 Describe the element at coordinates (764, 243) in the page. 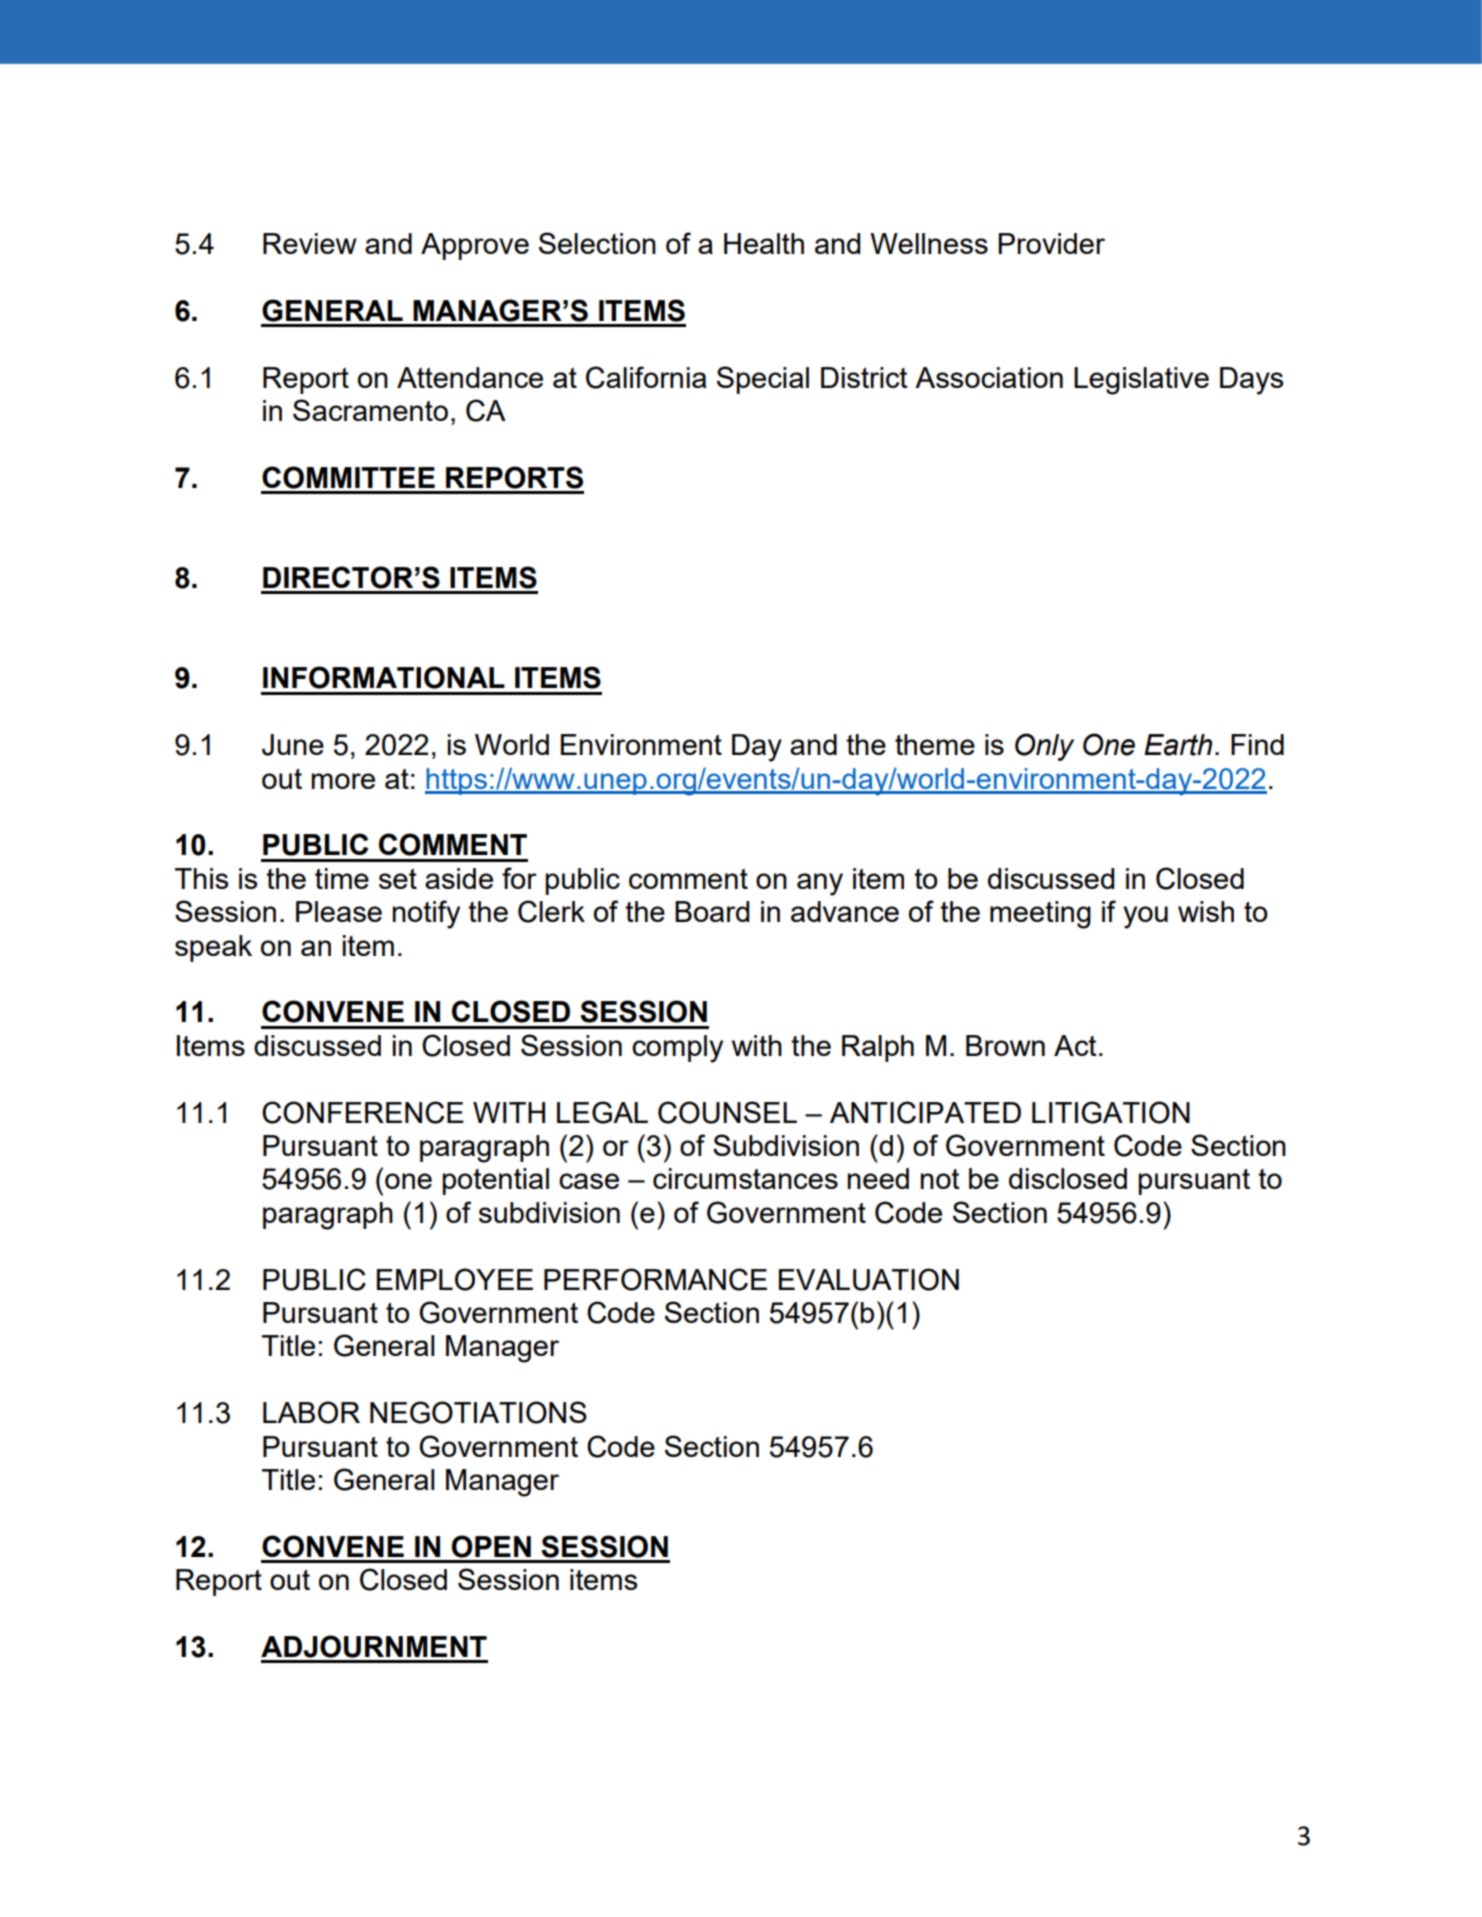

I see `Health` at that location.
